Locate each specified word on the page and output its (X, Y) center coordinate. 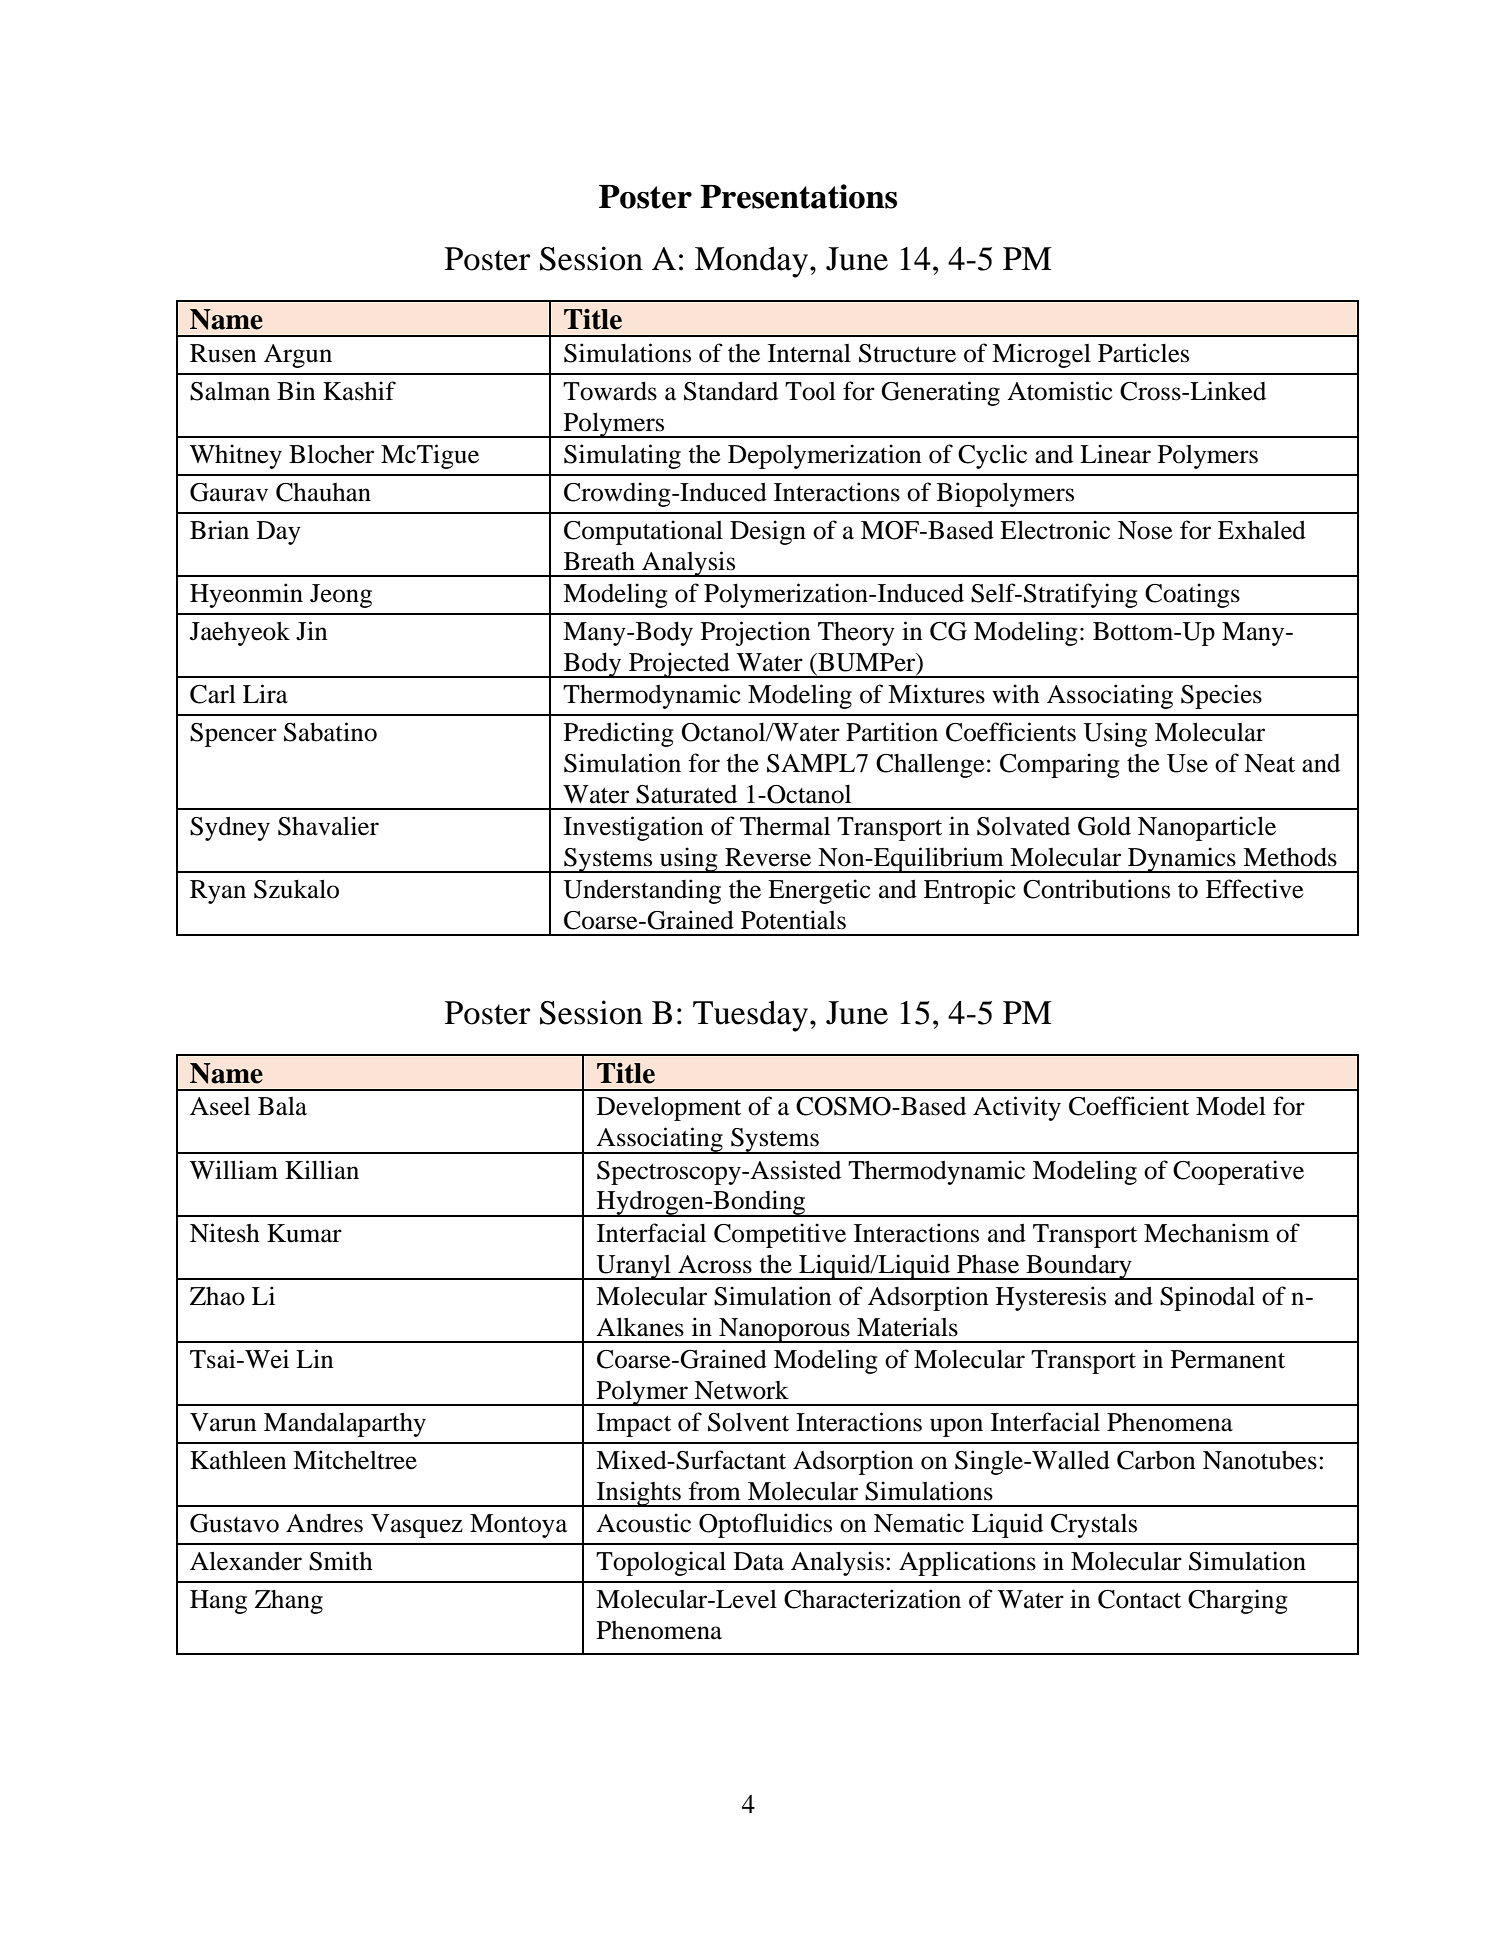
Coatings (1192, 595)
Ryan (218, 892)
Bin (296, 390)
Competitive (780, 1235)
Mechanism (1206, 1233)
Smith (341, 1561)
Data (759, 1561)
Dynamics (1182, 860)
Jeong (341, 596)
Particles (1143, 353)
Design (768, 532)
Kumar (304, 1233)
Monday (753, 262)
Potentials (793, 920)
